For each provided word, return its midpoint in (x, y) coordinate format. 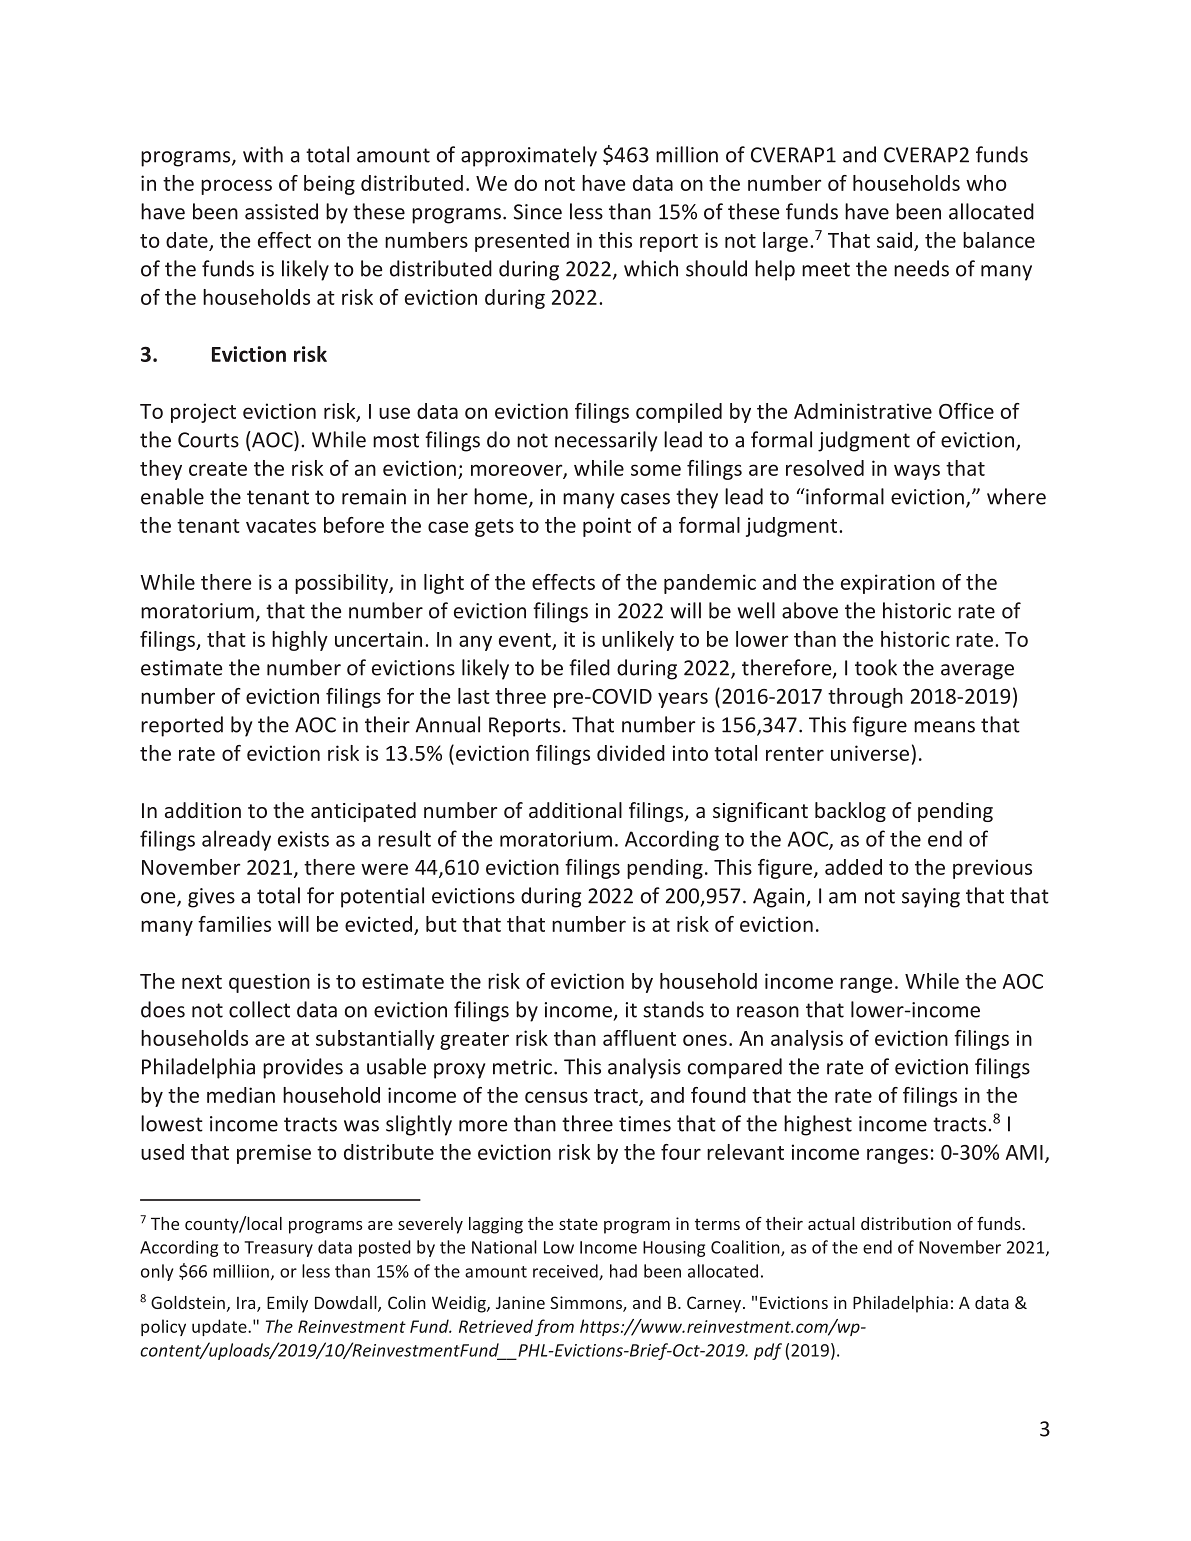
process (236, 187)
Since (538, 212)
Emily (287, 1304)
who (986, 183)
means (944, 727)
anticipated (363, 812)
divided (631, 753)
